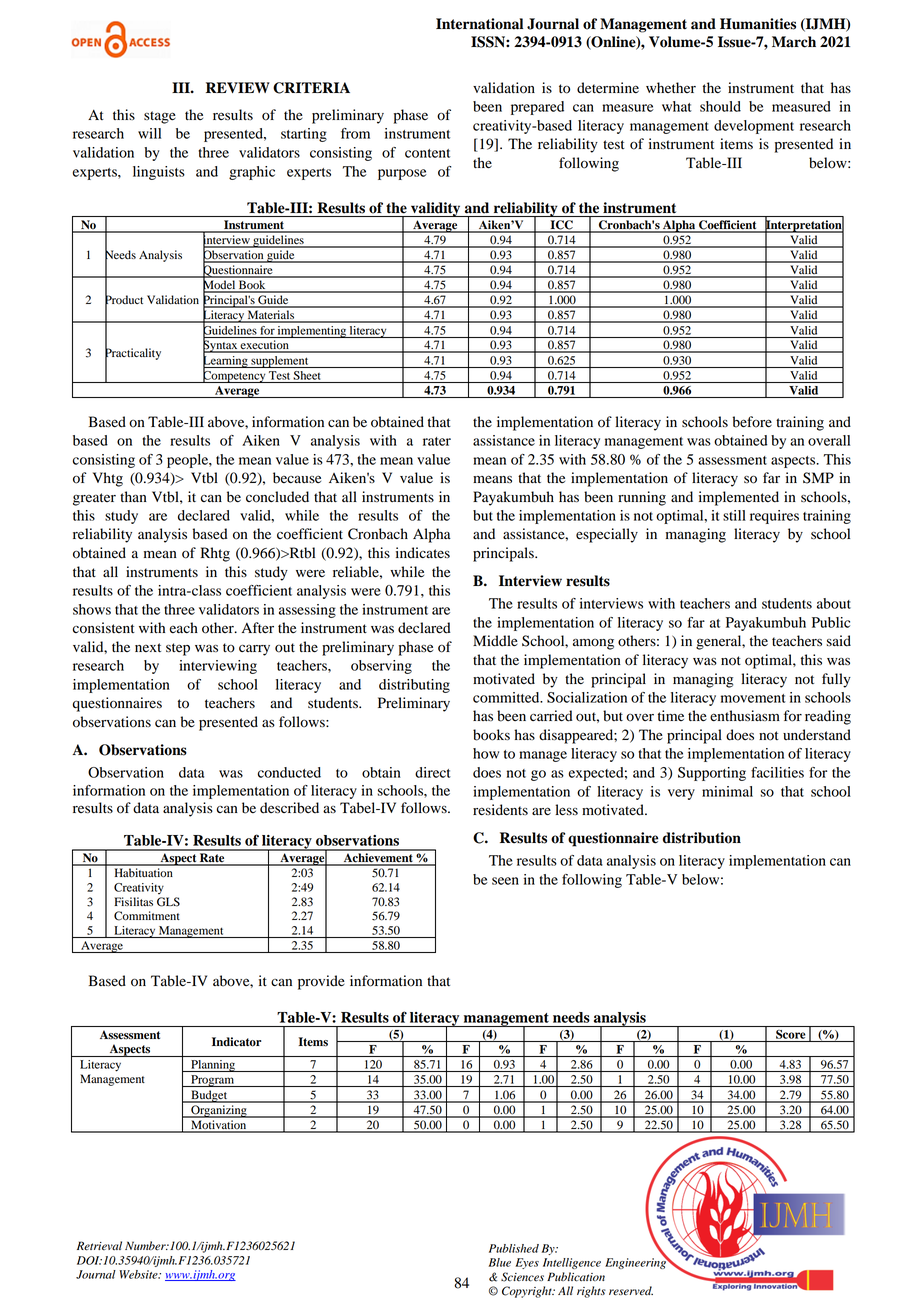  What do you see at coordinates (297, 478) in the screenshot?
I see `because` at bounding box center [297, 478].
